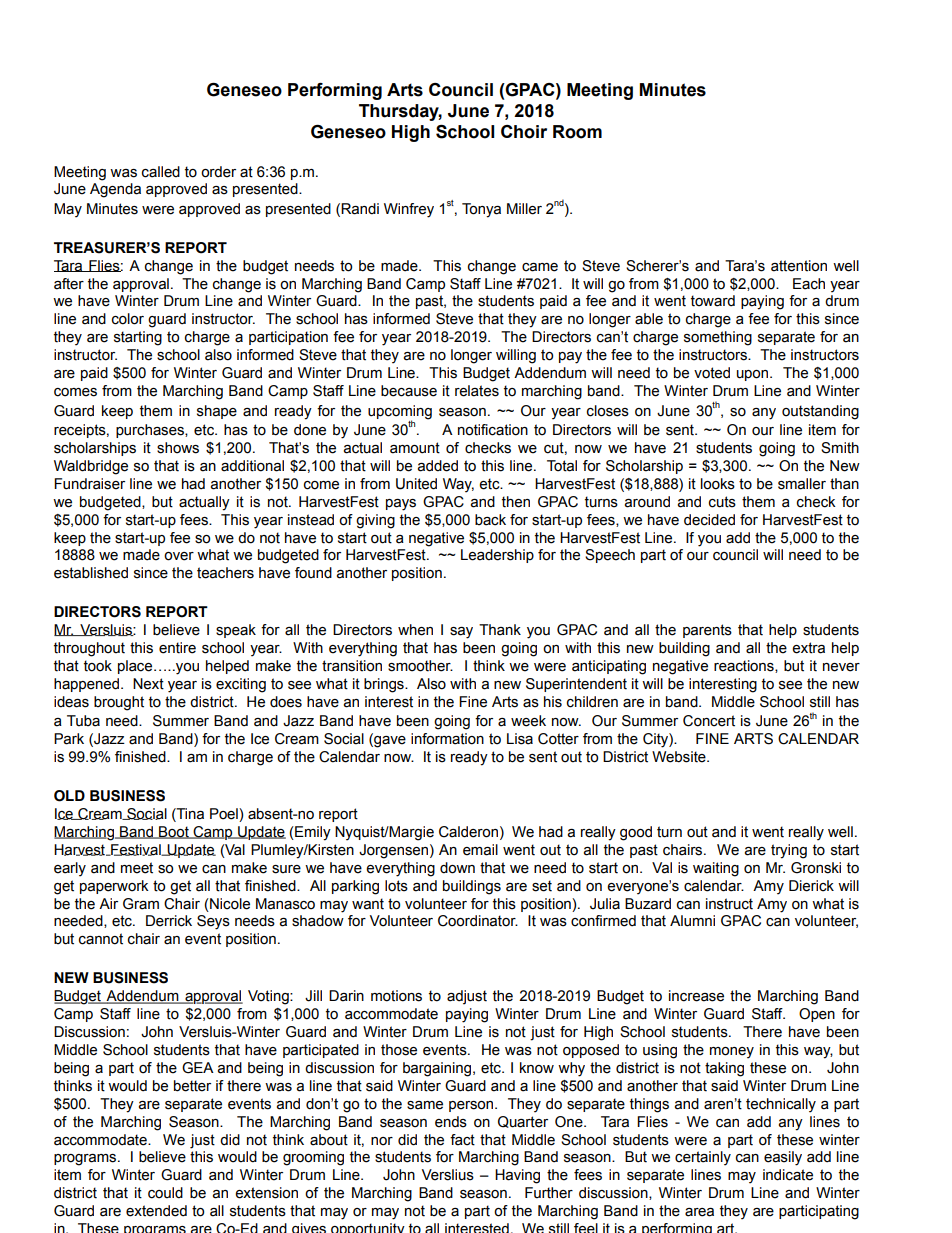 This document has height=1233, width=952. What do you see at coordinates (161, 172) in the document?
I see `called` at bounding box center [161, 172].
